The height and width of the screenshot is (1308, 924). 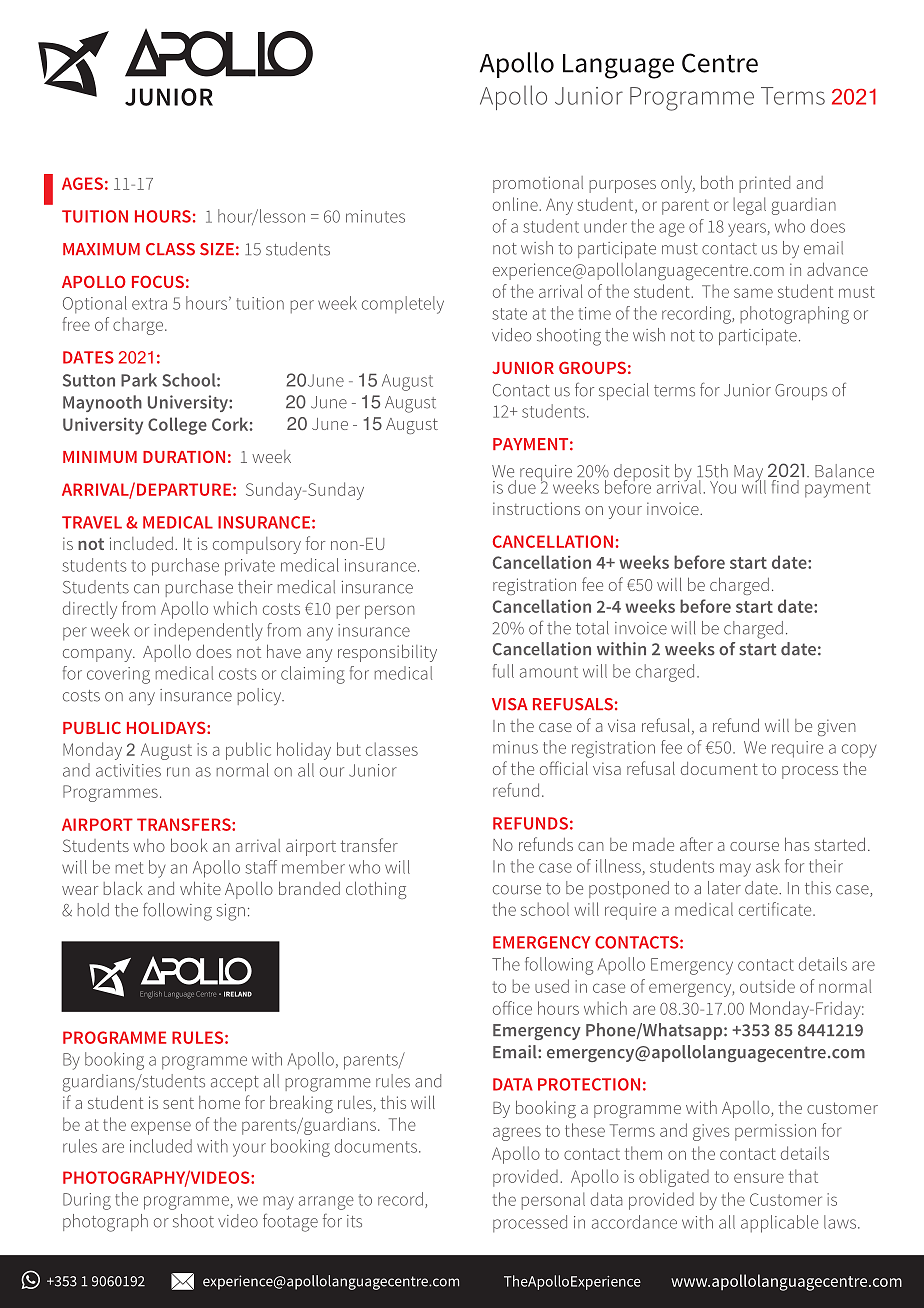 What do you see at coordinates (517, 1134) in the screenshot?
I see `agrees` at bounding box center [517, 1134].
